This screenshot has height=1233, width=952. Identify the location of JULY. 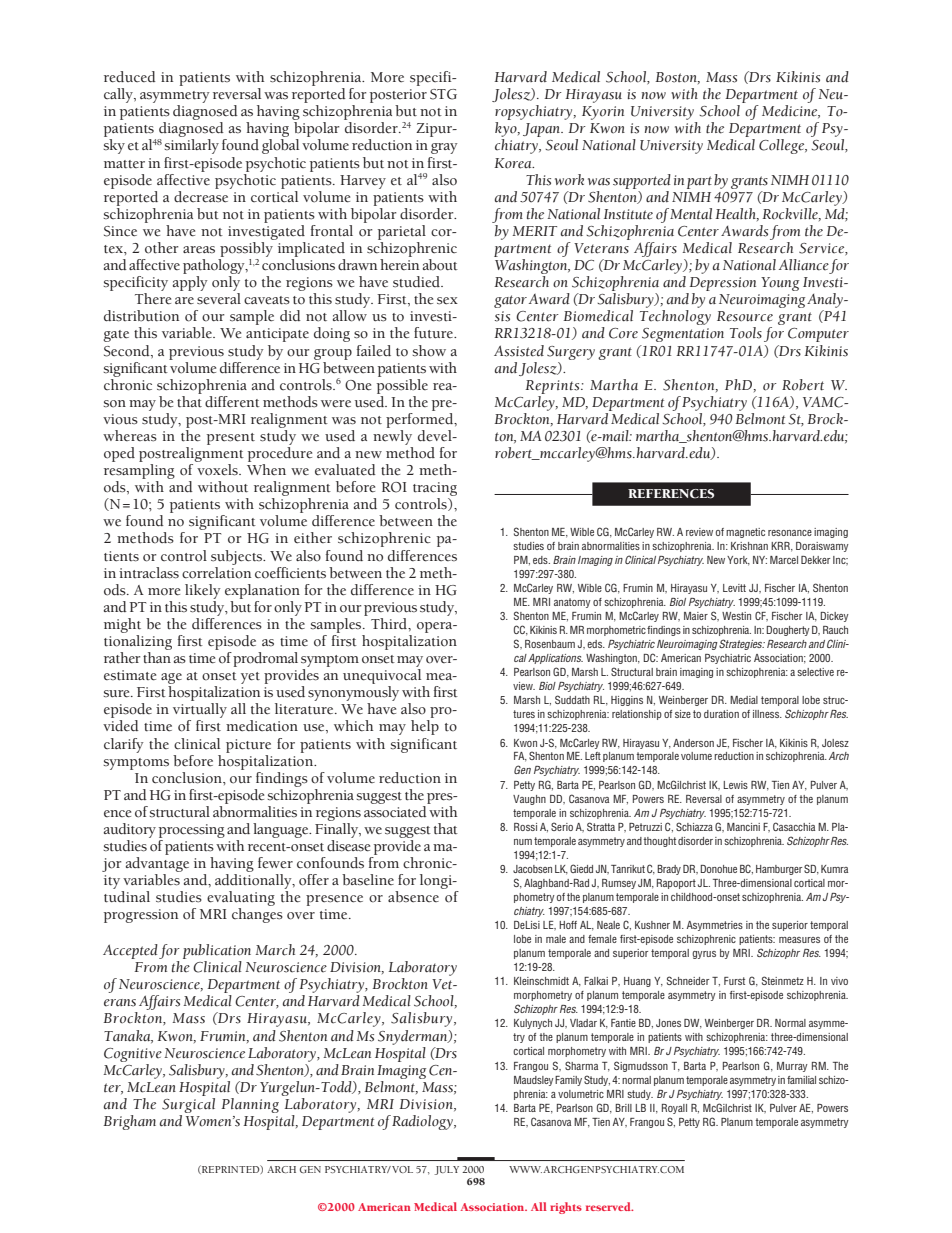
(446, 1170).
